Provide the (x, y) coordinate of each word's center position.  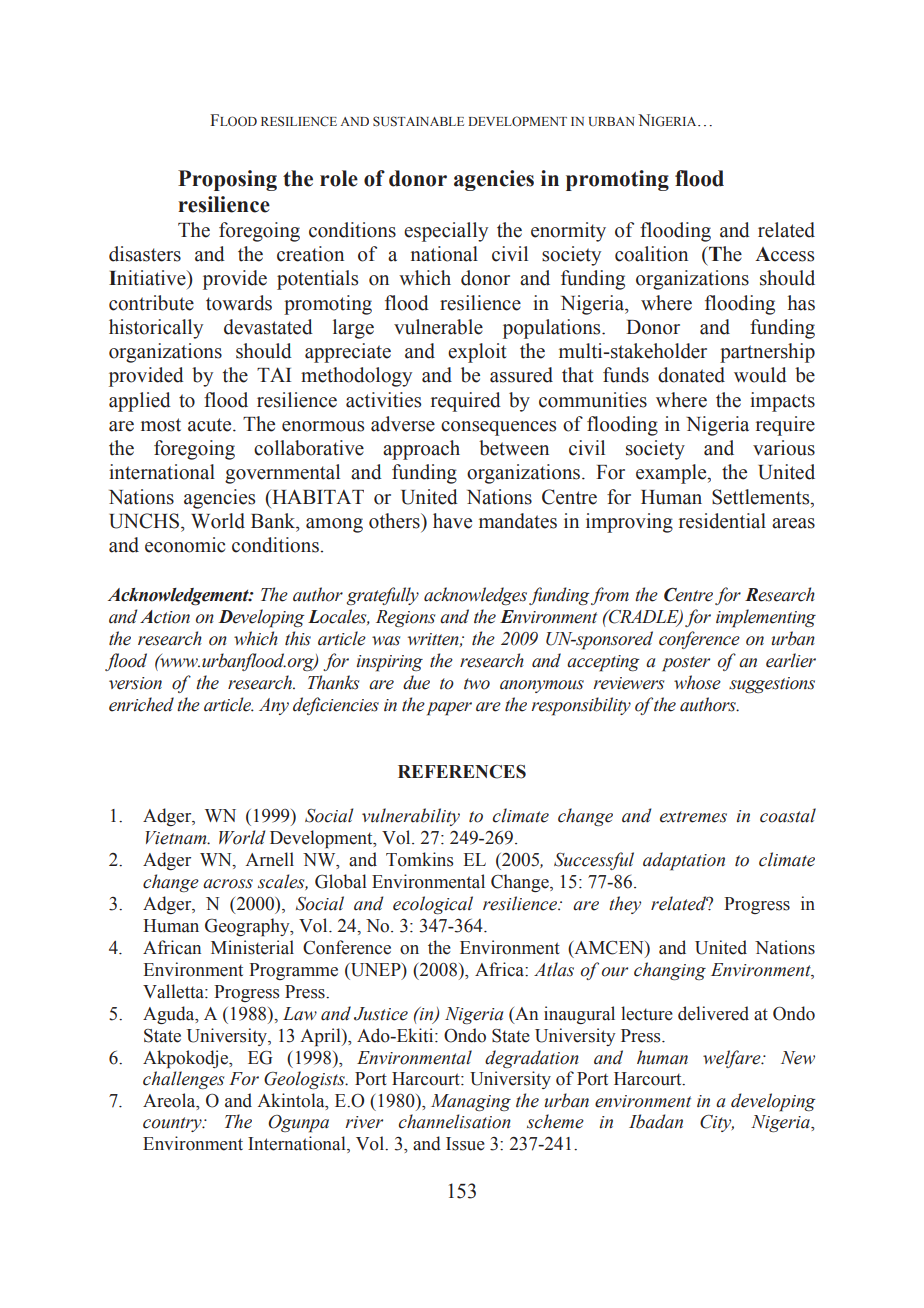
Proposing (227, 180)
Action (165, 617)
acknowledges (475, 596)
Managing (471, 1102)
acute (211, 425)
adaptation (684, 861)
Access (784, 254)
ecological (433, 905)
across (228, 884)
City (717, 1123)
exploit (477, 353)
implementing (766, 618)
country (173, 1124)
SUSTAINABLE (418, 121)
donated (691, 375)
